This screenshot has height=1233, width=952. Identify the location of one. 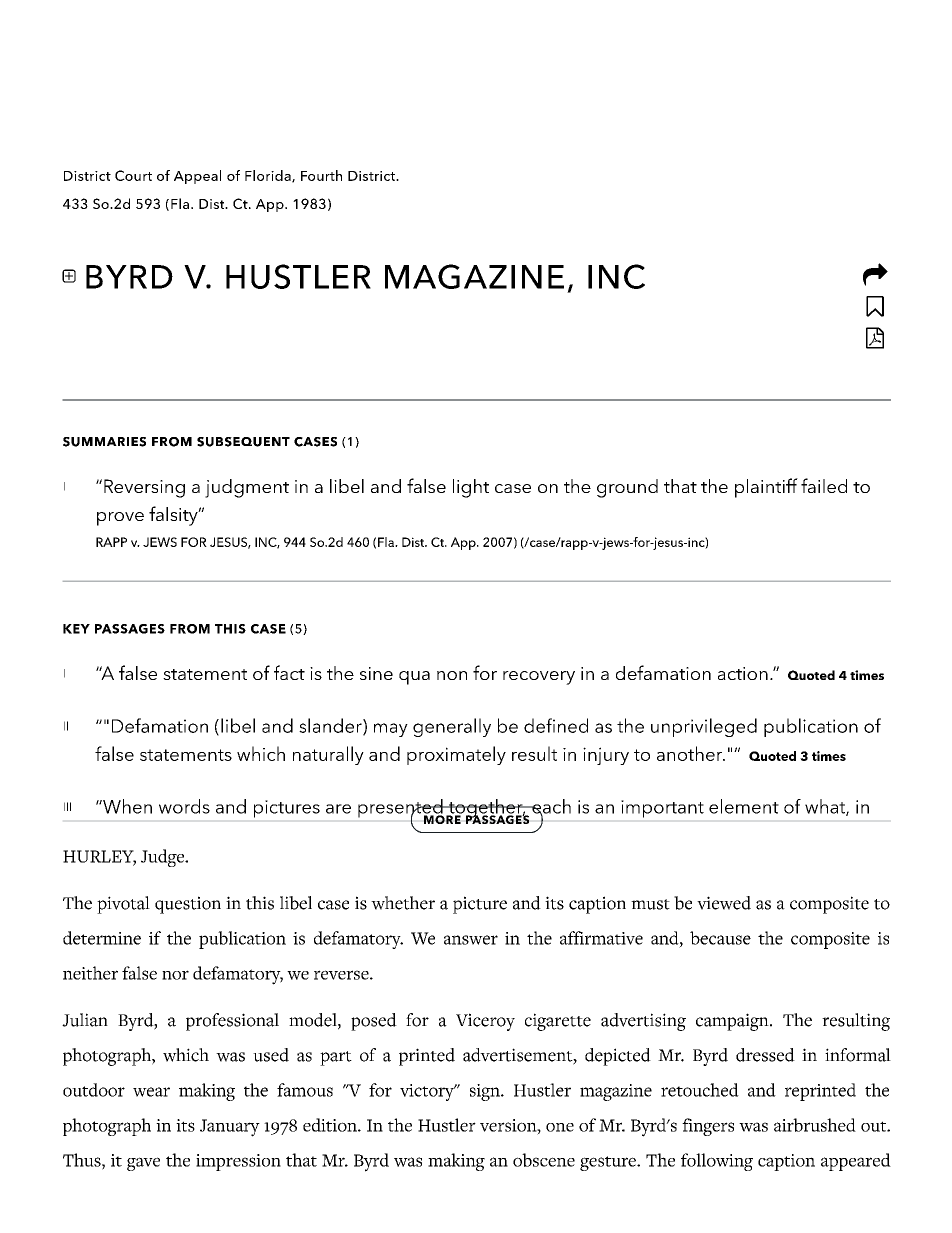
(560, 1127).
